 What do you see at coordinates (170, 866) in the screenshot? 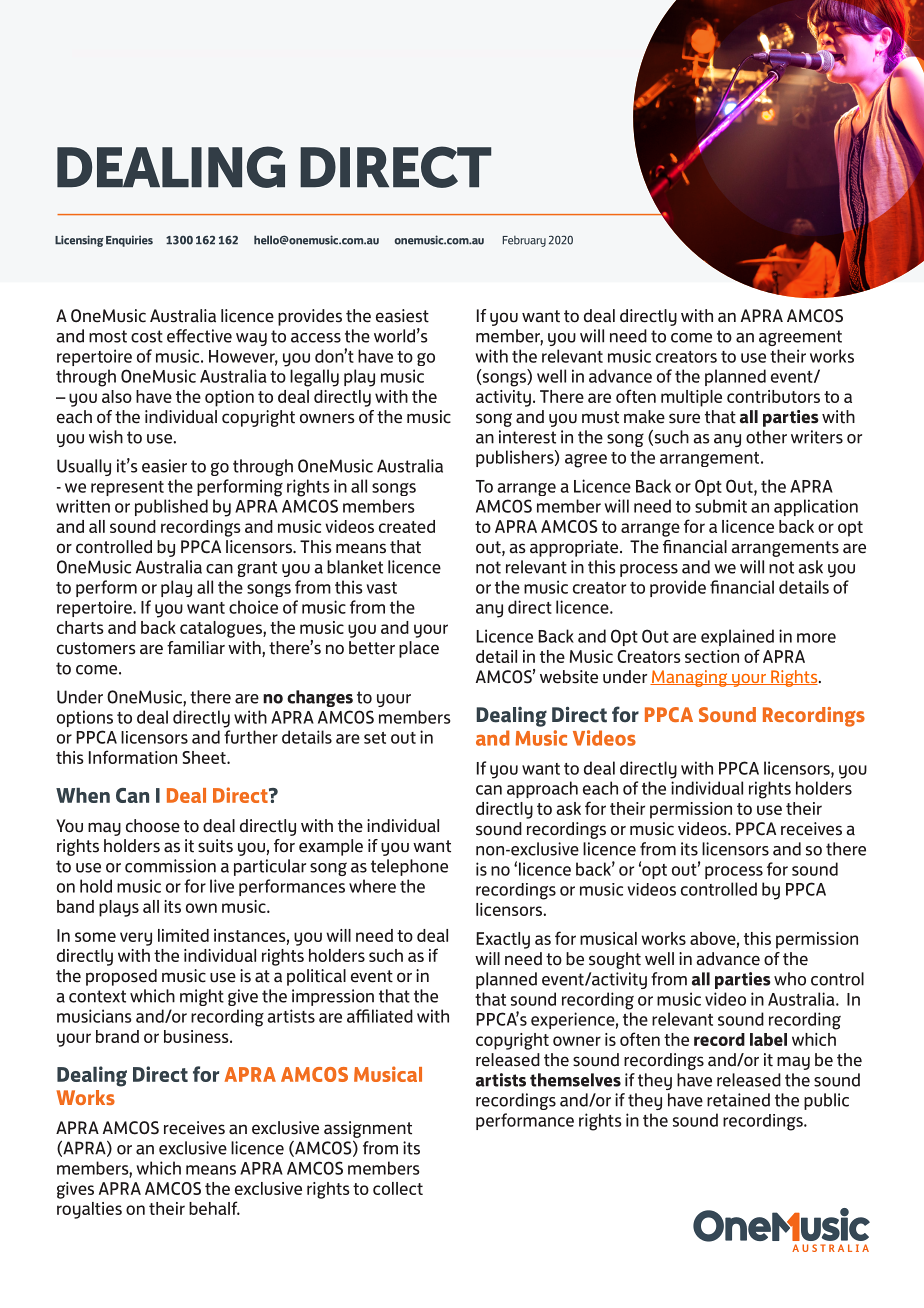
I see `commission` at bounding box center [170, 866].
